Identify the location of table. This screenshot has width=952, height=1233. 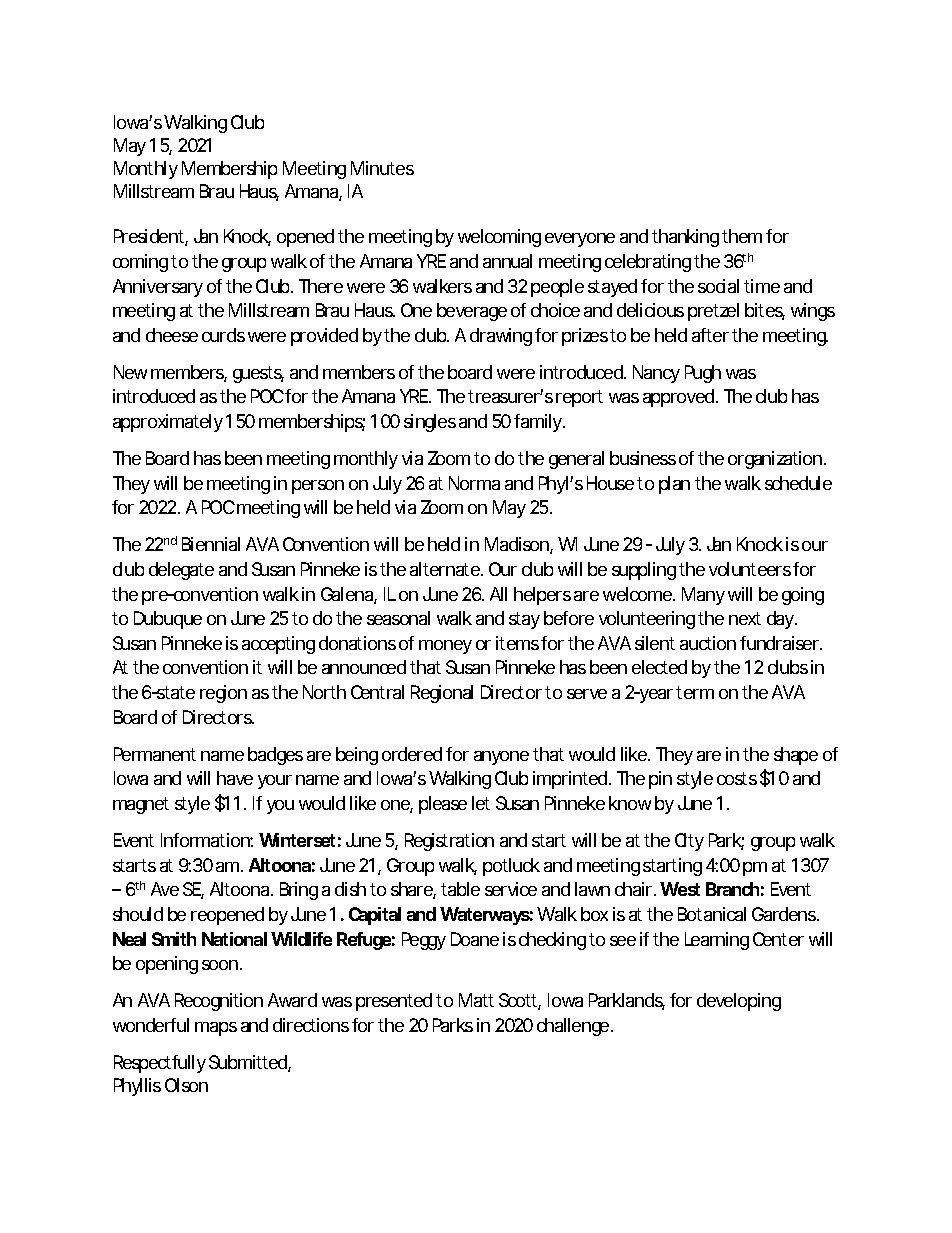
(460, 889).
